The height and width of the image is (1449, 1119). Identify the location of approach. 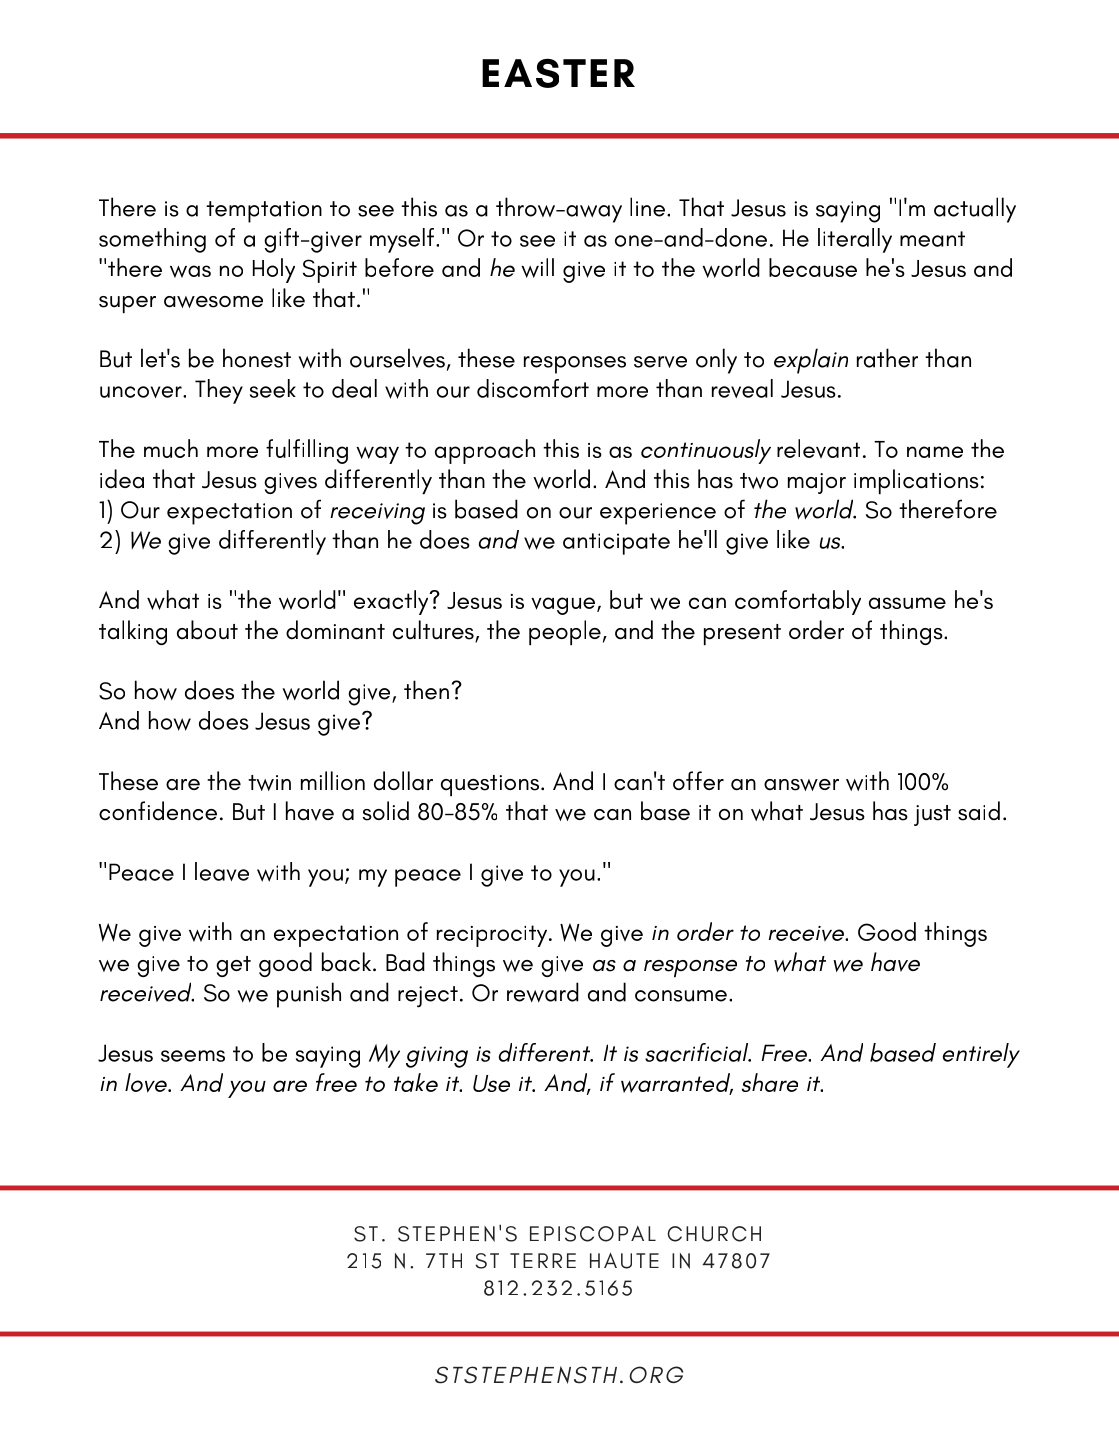
(485, 451).
